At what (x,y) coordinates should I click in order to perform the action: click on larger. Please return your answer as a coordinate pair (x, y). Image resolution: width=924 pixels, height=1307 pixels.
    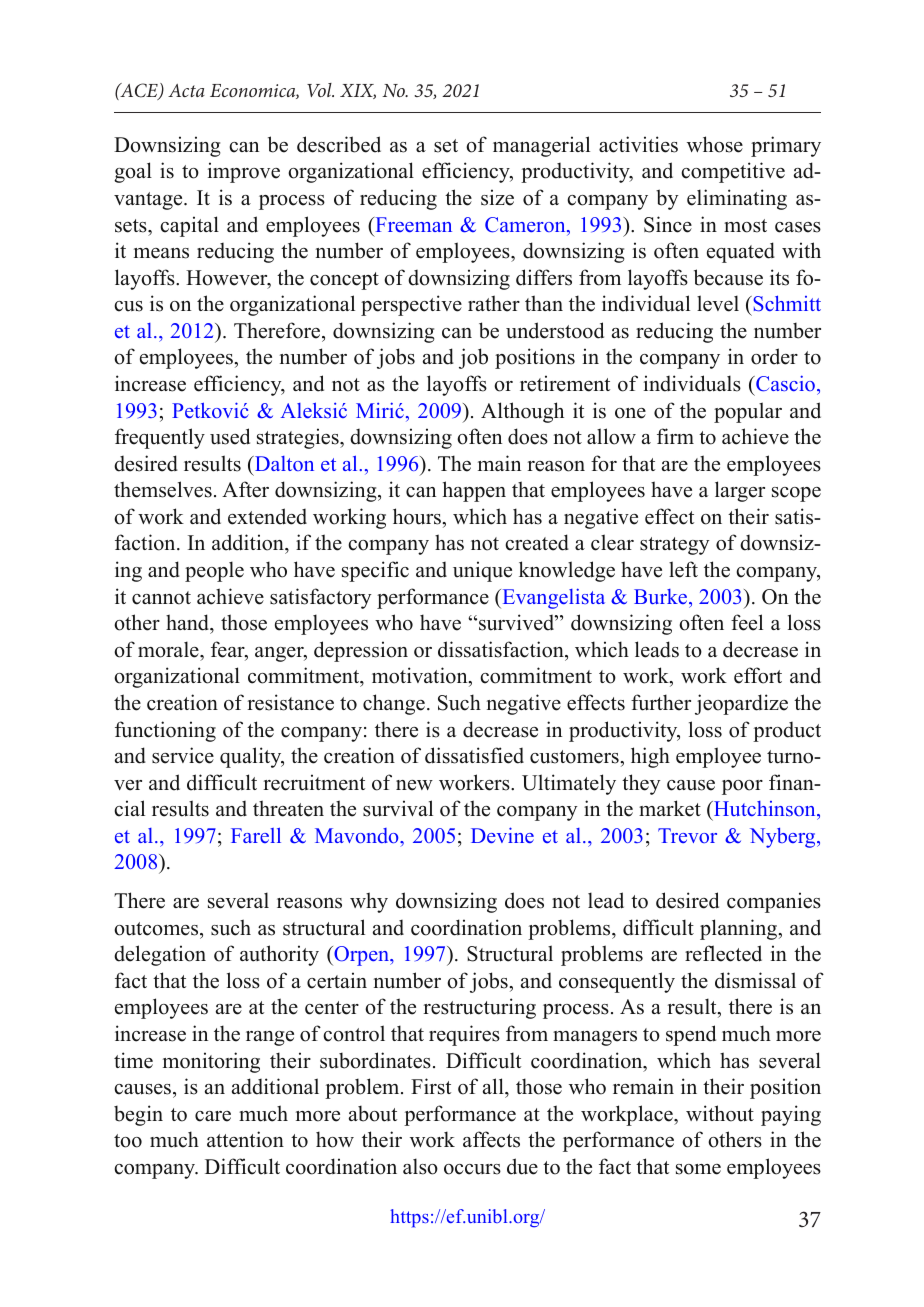
    Looking at the image, I should click on (740, 491).
